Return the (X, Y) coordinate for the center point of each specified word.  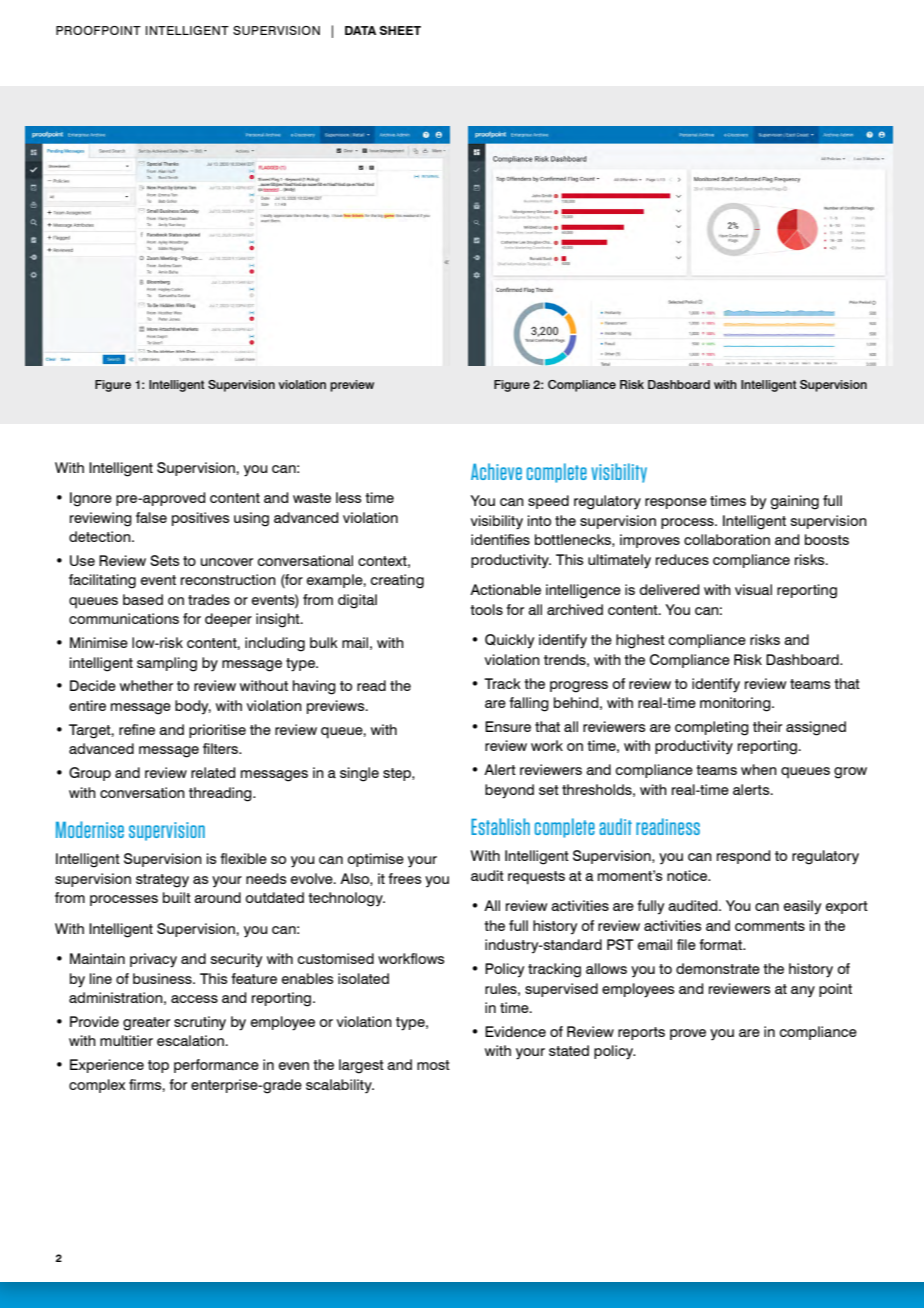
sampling (167, 664)
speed (548, 502)
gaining (795, 502)
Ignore (91, 499)
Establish (500, 826)
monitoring (736, 704)
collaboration (727, 540)
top (158, 1066)
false (151, 517)
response (676, 503)
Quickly (509, 641)
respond (743, 857)
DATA (360, 30)
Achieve (496, 471)
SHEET (400, 30)
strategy (162, 881)
